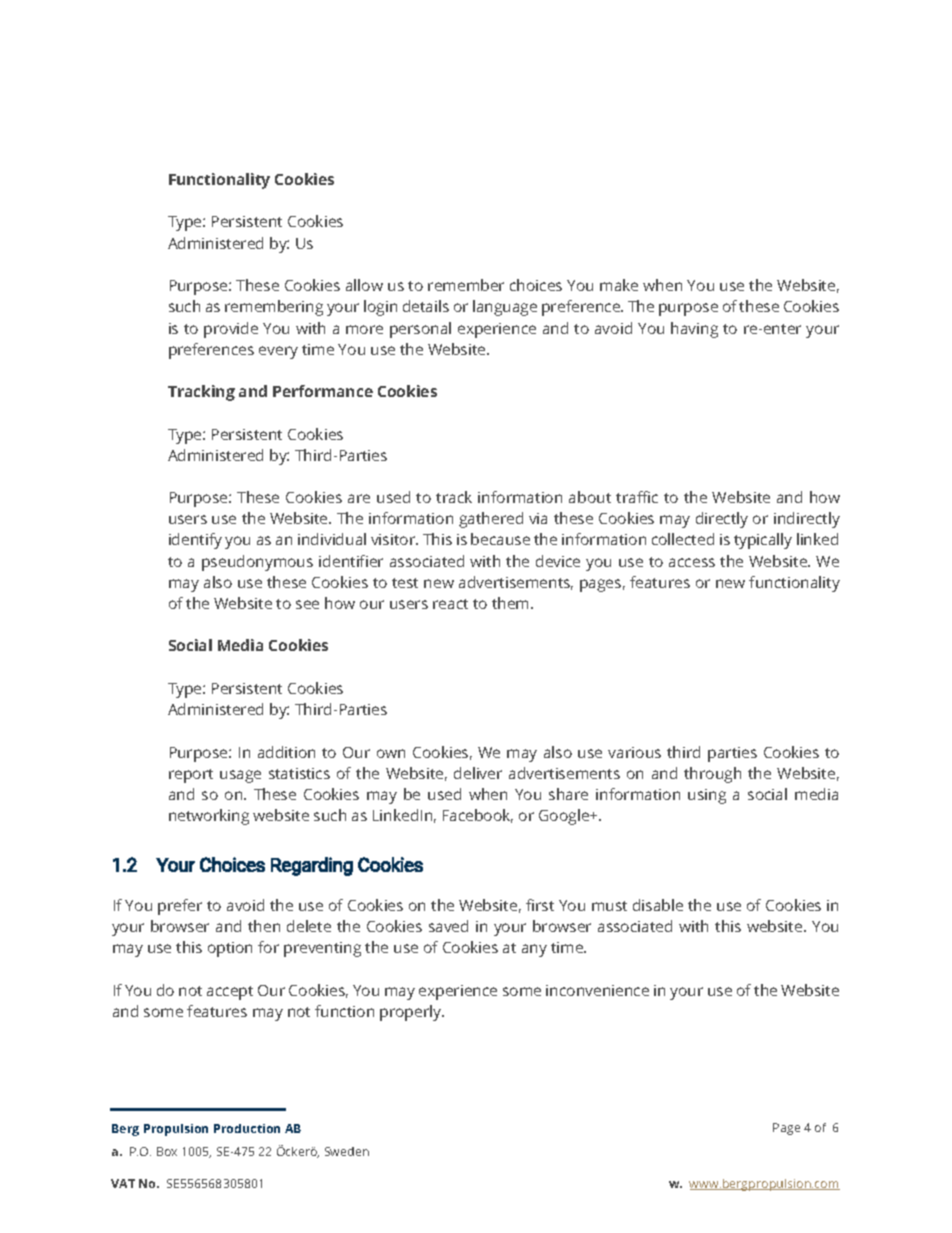 This document has height=1233, width=952. I want to click on provide, so click(231, 330).
